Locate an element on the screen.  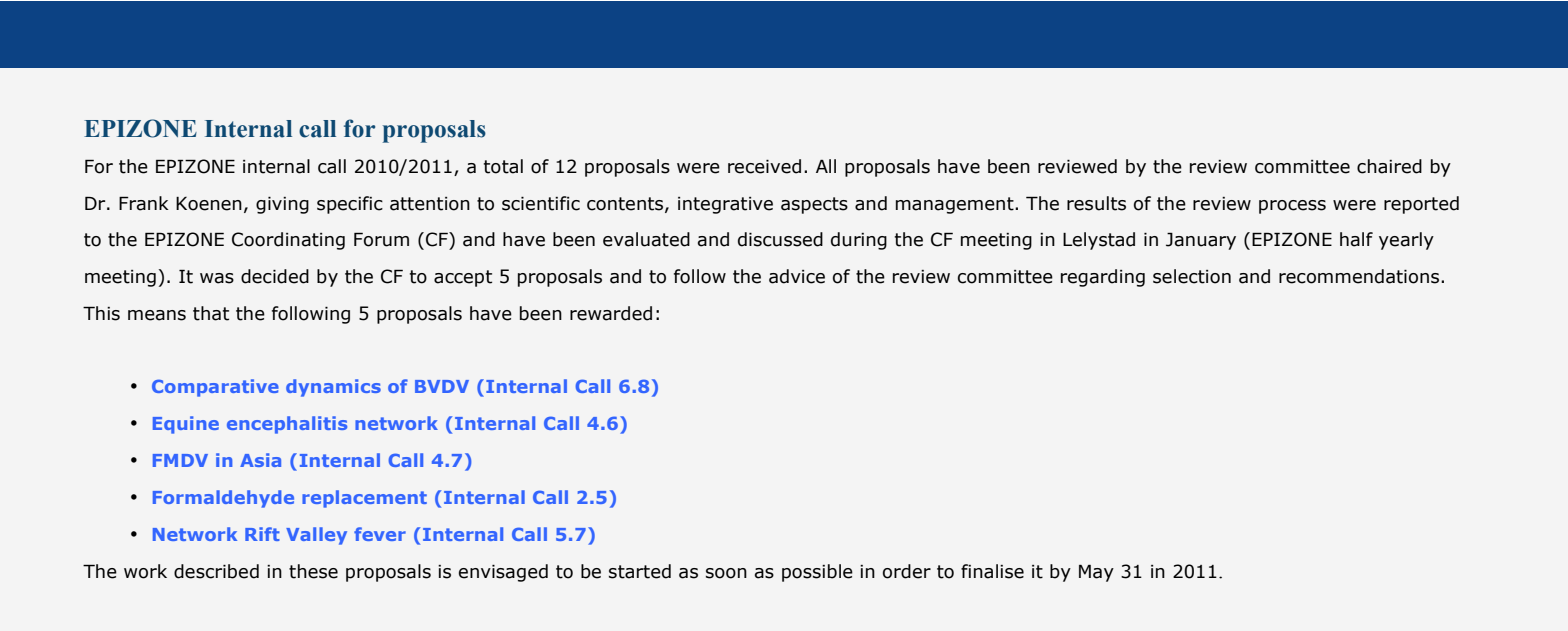
May is located at coordinates (1096, 573).
